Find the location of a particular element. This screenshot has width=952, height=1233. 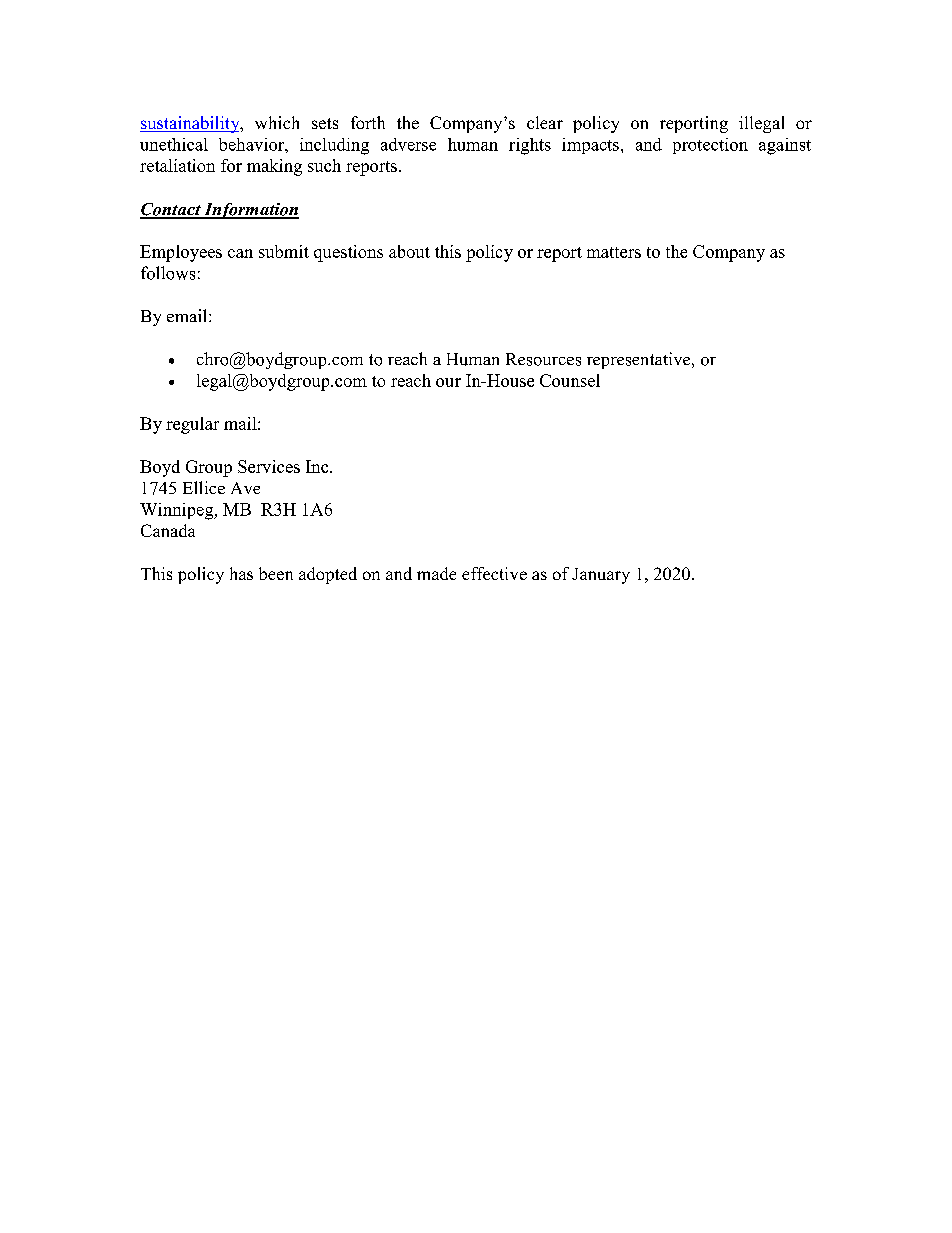

regular is located at coordinates (192, 425).
